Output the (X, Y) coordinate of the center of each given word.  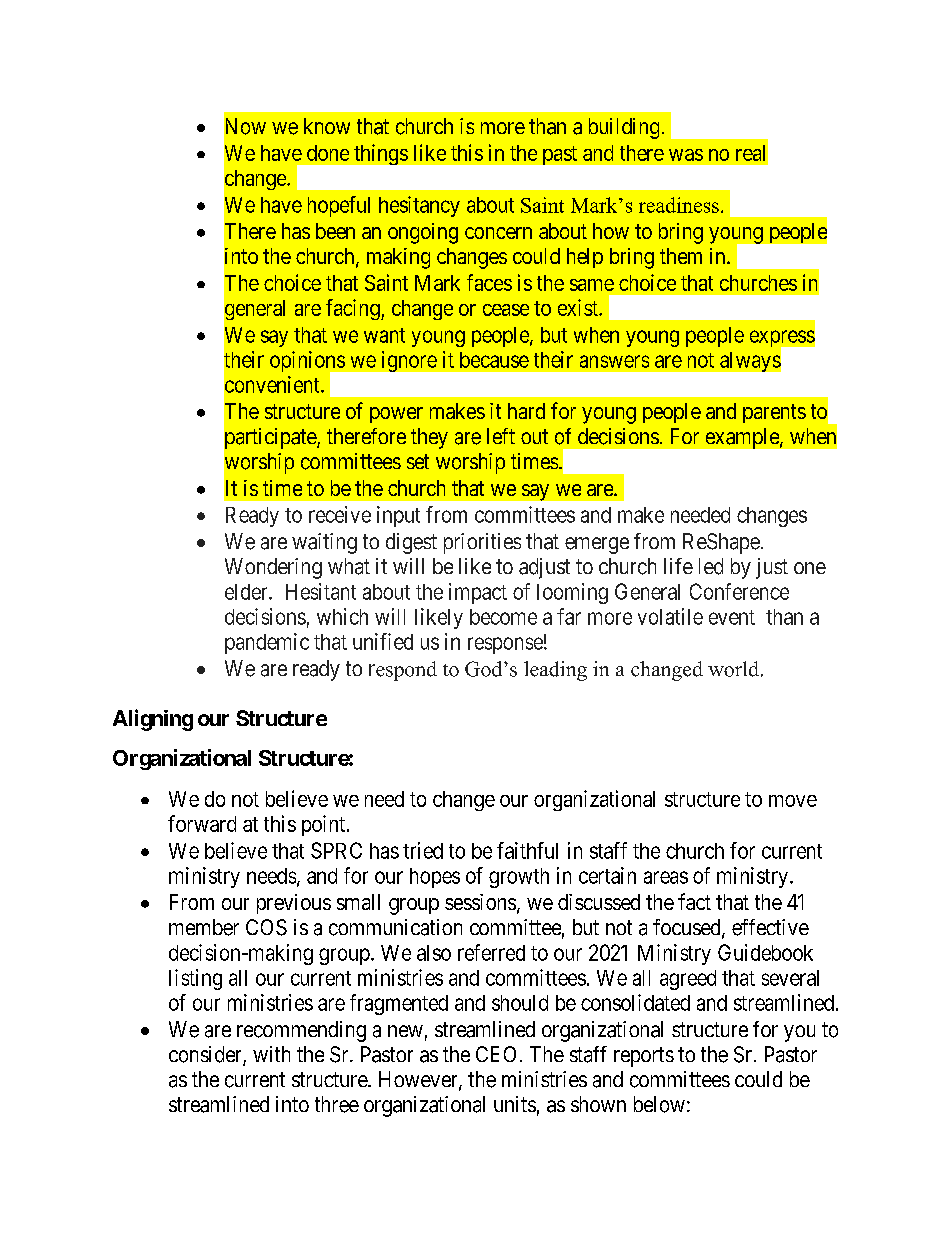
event (732, 617)
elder (247, 592)
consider (206, 1055)
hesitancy (419, 206)
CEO (496, 1054)
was (686, 155)
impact (478, 593)
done (328, 153)
